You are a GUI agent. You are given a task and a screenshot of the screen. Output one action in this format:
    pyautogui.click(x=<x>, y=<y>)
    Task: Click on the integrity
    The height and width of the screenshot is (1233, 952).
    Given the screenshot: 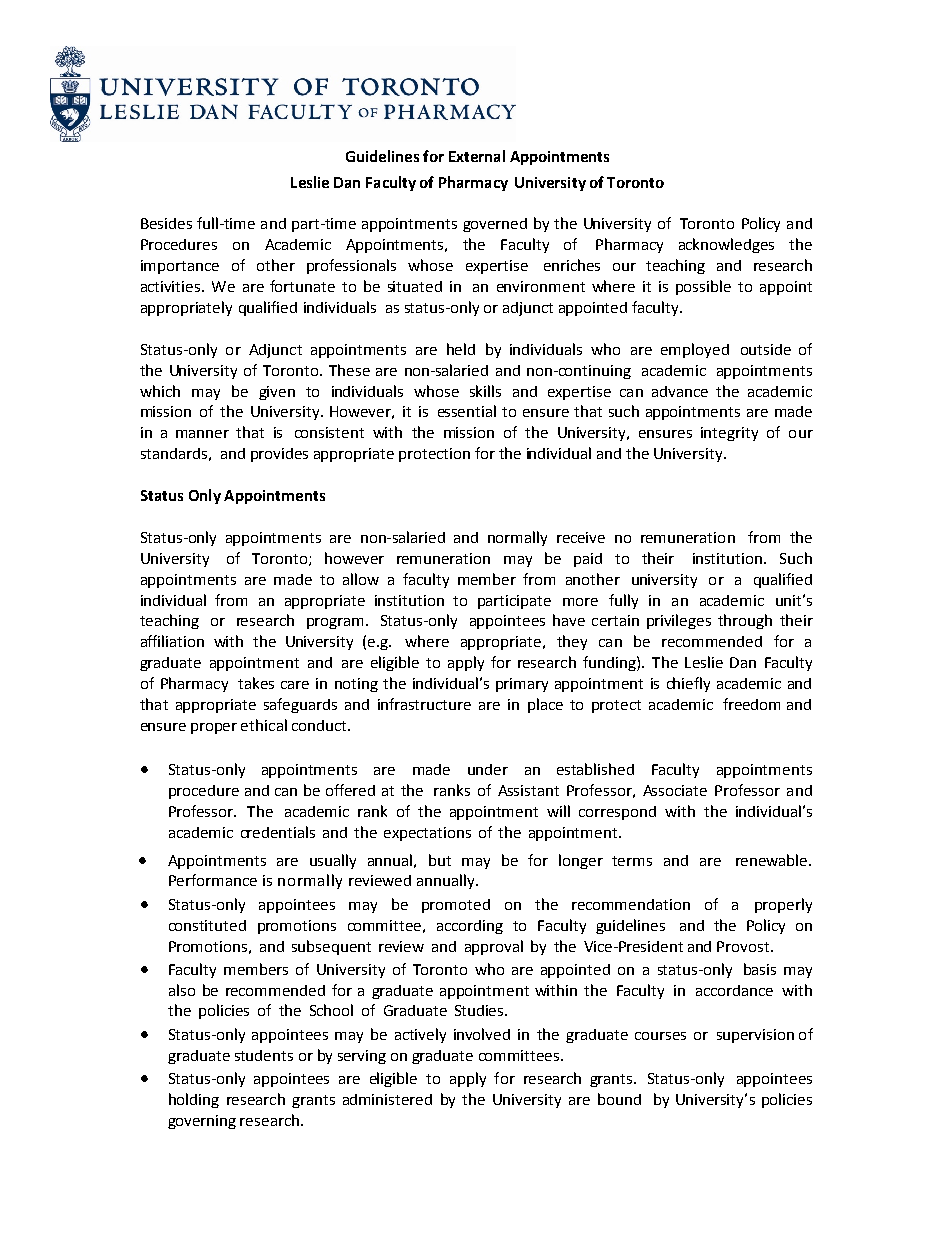 What is the action you would take?
    pyautogui.click(x=729, y=434)
